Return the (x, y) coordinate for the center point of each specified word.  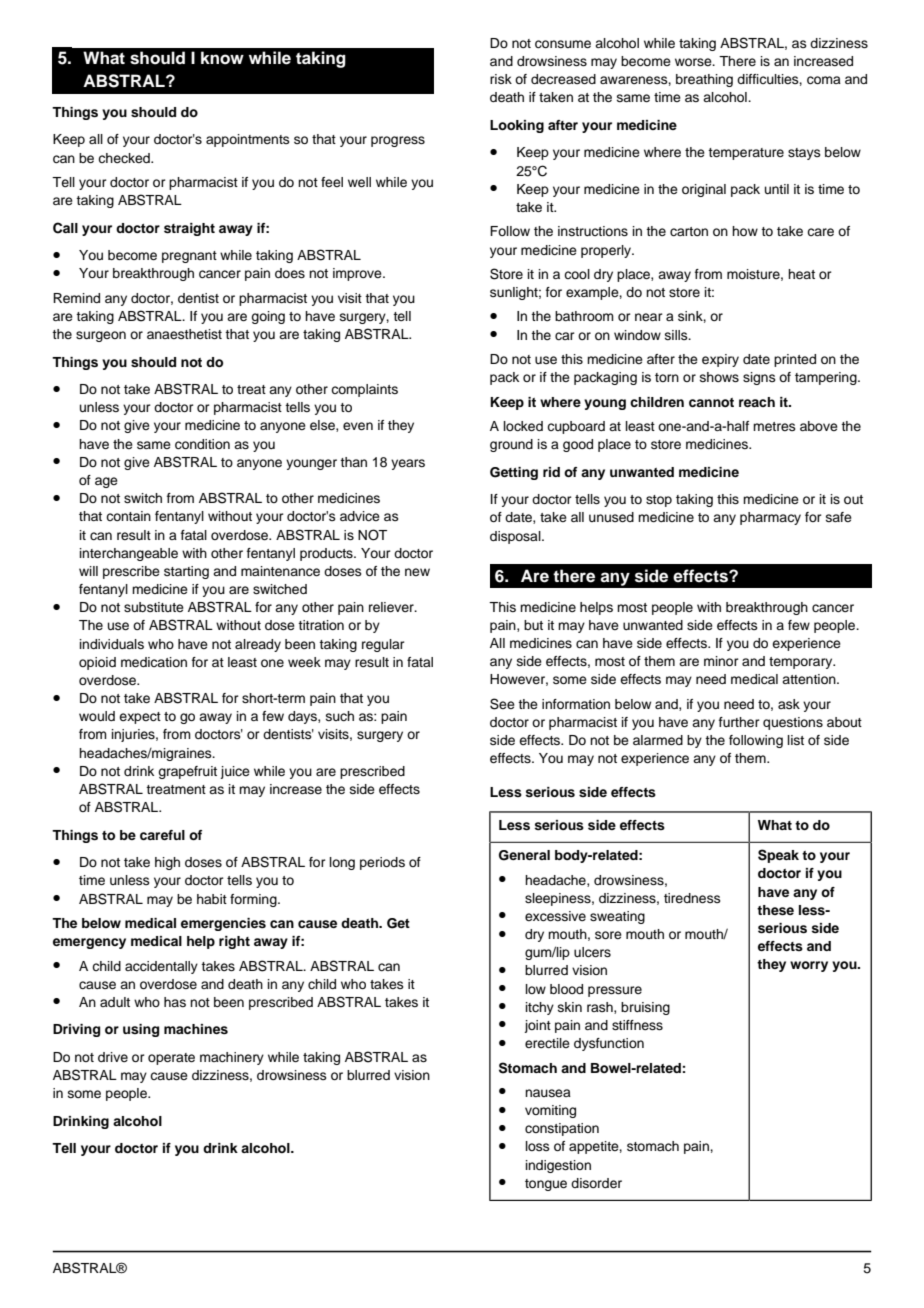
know (222, 58)
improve (358, 274)
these (775, 910)
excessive (555, 916)
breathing (704, 80)
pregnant (189, 257)
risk (501, 79)
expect (140, 718)
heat (801, 274)
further (739, 722)
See (502, 704)
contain (128, 516)
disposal (516, 537)
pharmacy (770, 518)
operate (171, 1059)
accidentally (161, 967)
